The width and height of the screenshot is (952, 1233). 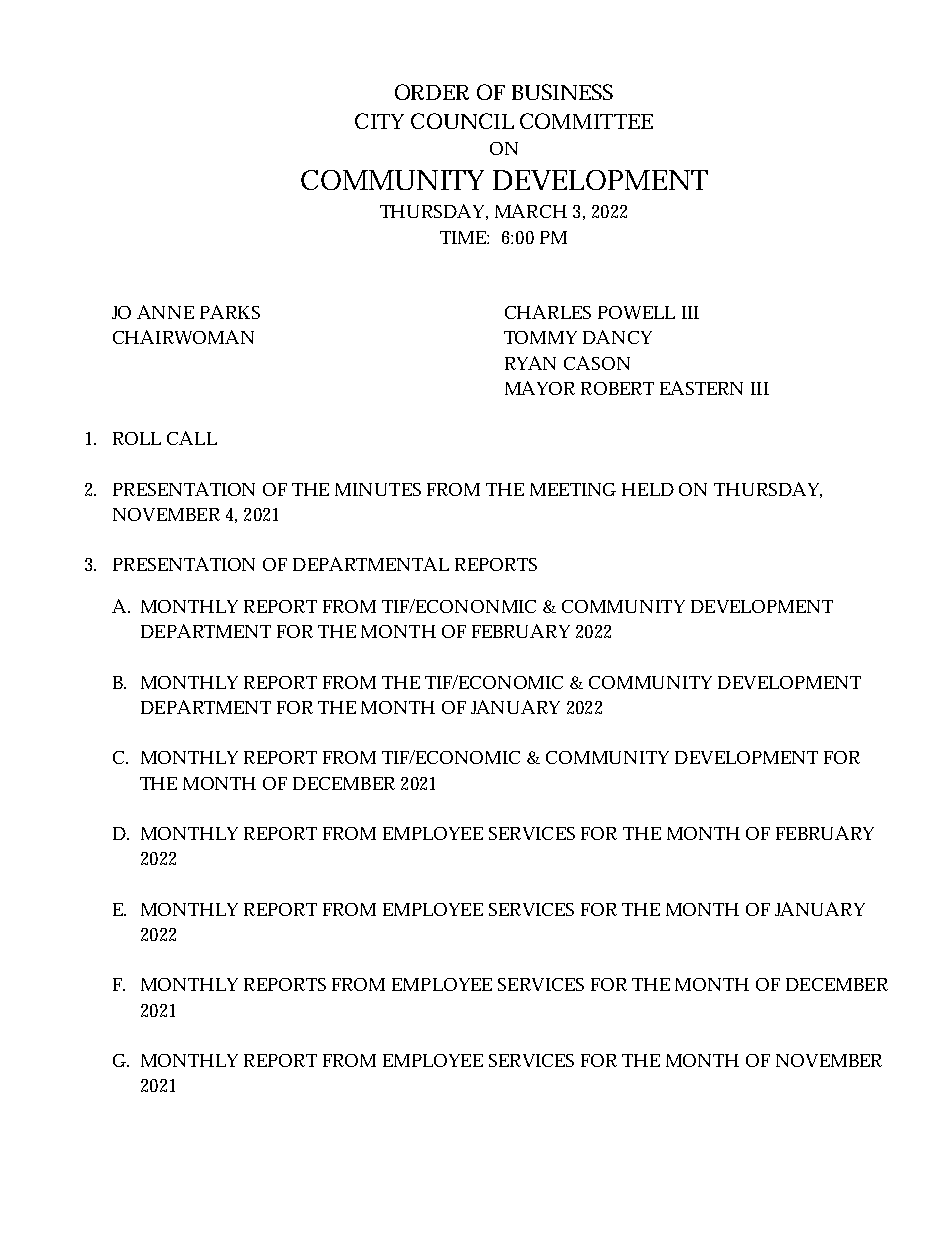 What do you see at coordinates (379, 121) in the screenshot?
I see `CITY` at bounding box center [379, 121].
